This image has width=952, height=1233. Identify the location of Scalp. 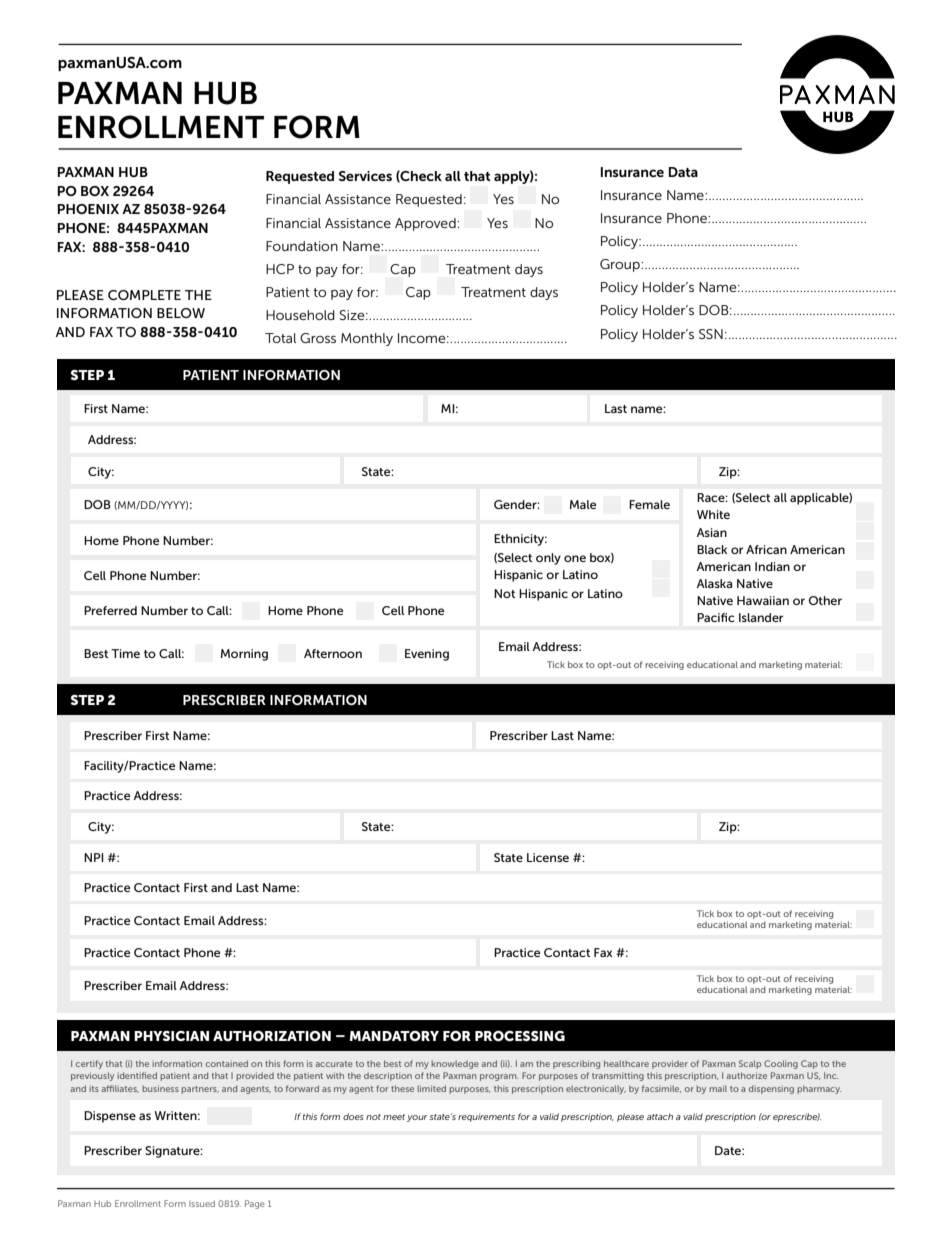
(750, 1064).
